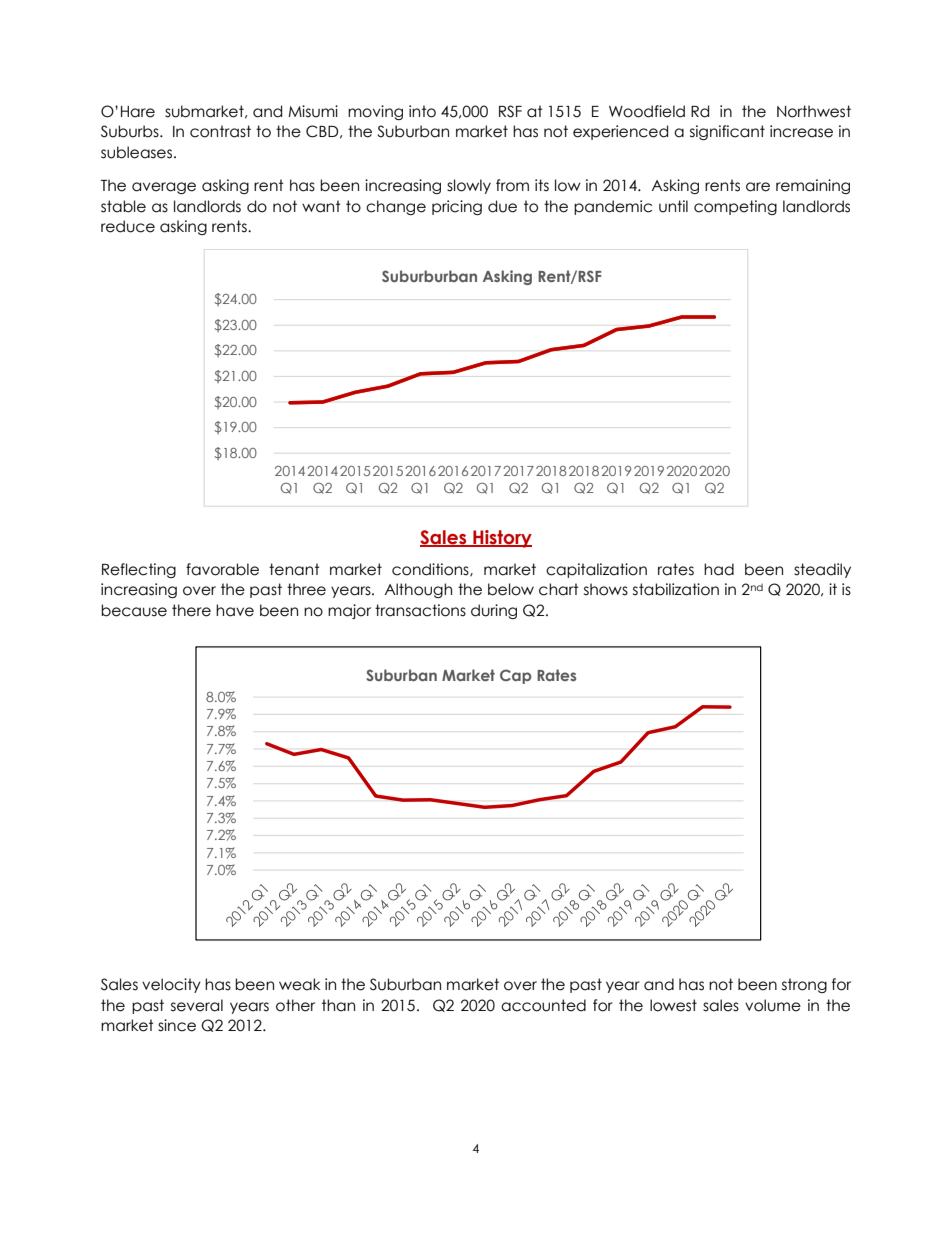  Describe the element at coordinates (222, 569) in the screenshot. I see `favorable` at that location.
